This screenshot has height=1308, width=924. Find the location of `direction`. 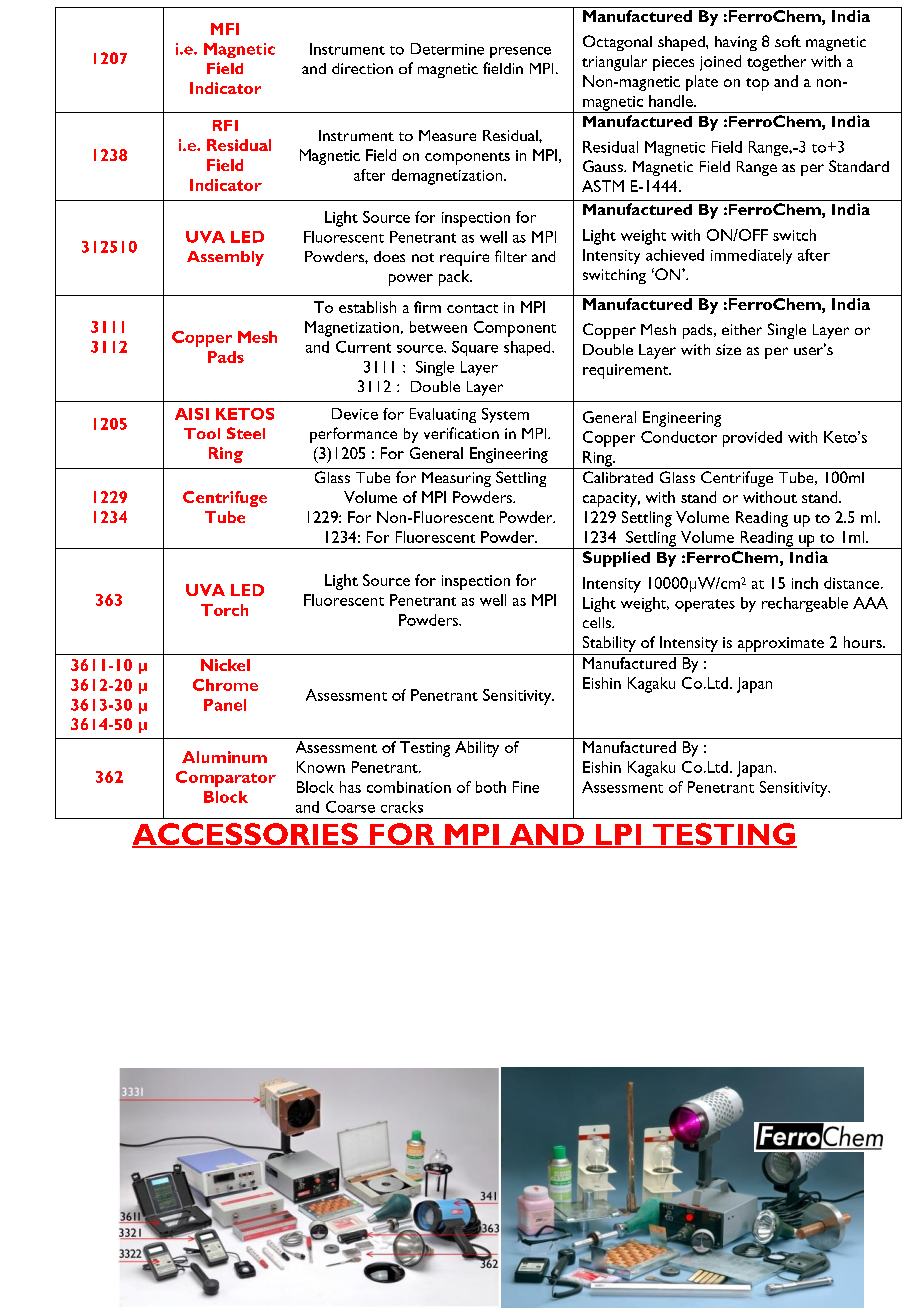

direction is located at coordinates (362, 68).
